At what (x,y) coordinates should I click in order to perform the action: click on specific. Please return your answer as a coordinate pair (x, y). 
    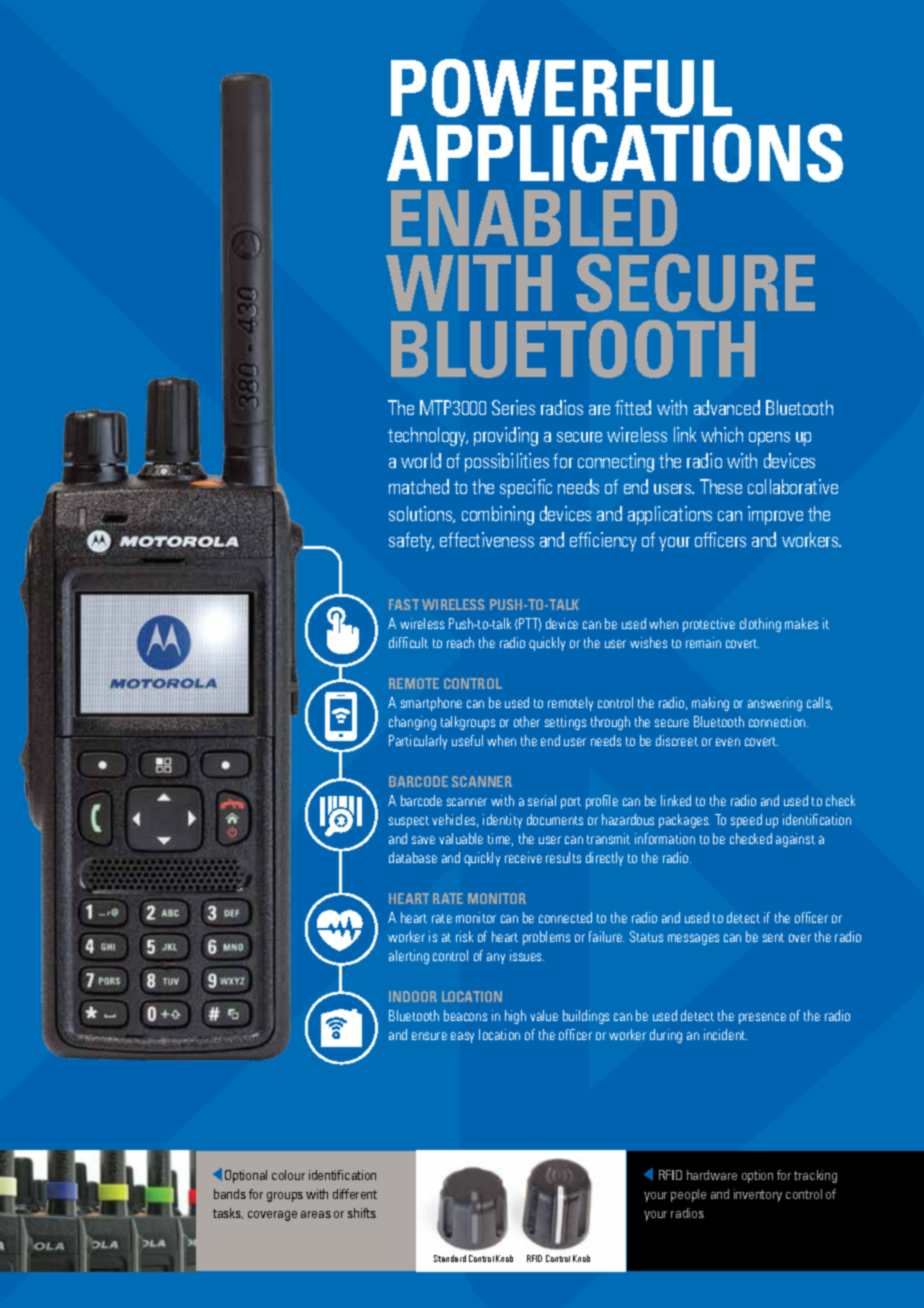
    Looking at the image, I should click on (526, 488).
